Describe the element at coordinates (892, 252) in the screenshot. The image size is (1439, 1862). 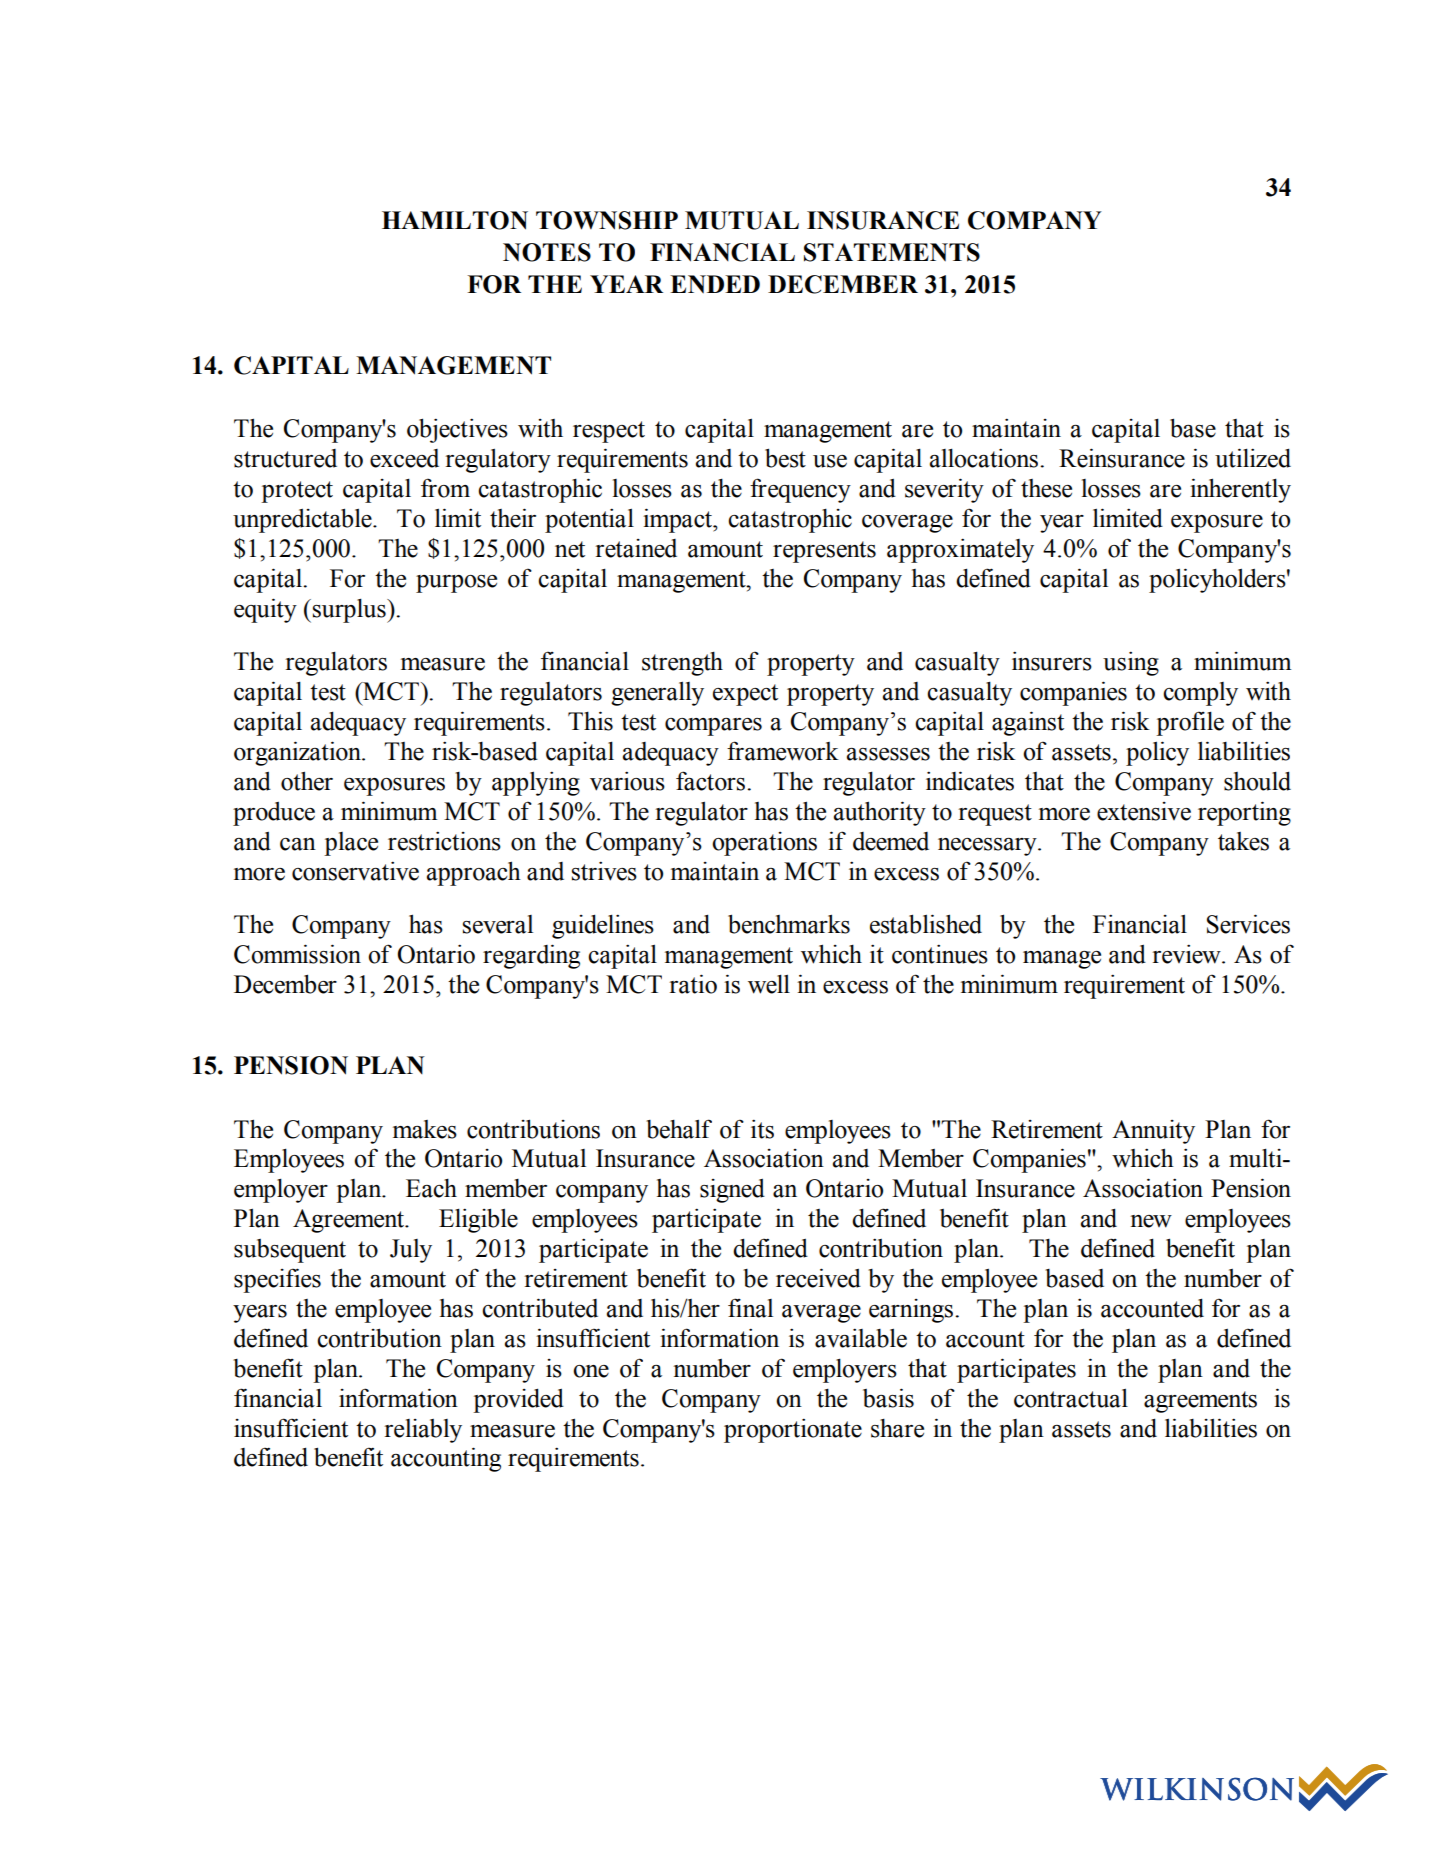
I see `STATEMENTS` at that location.
